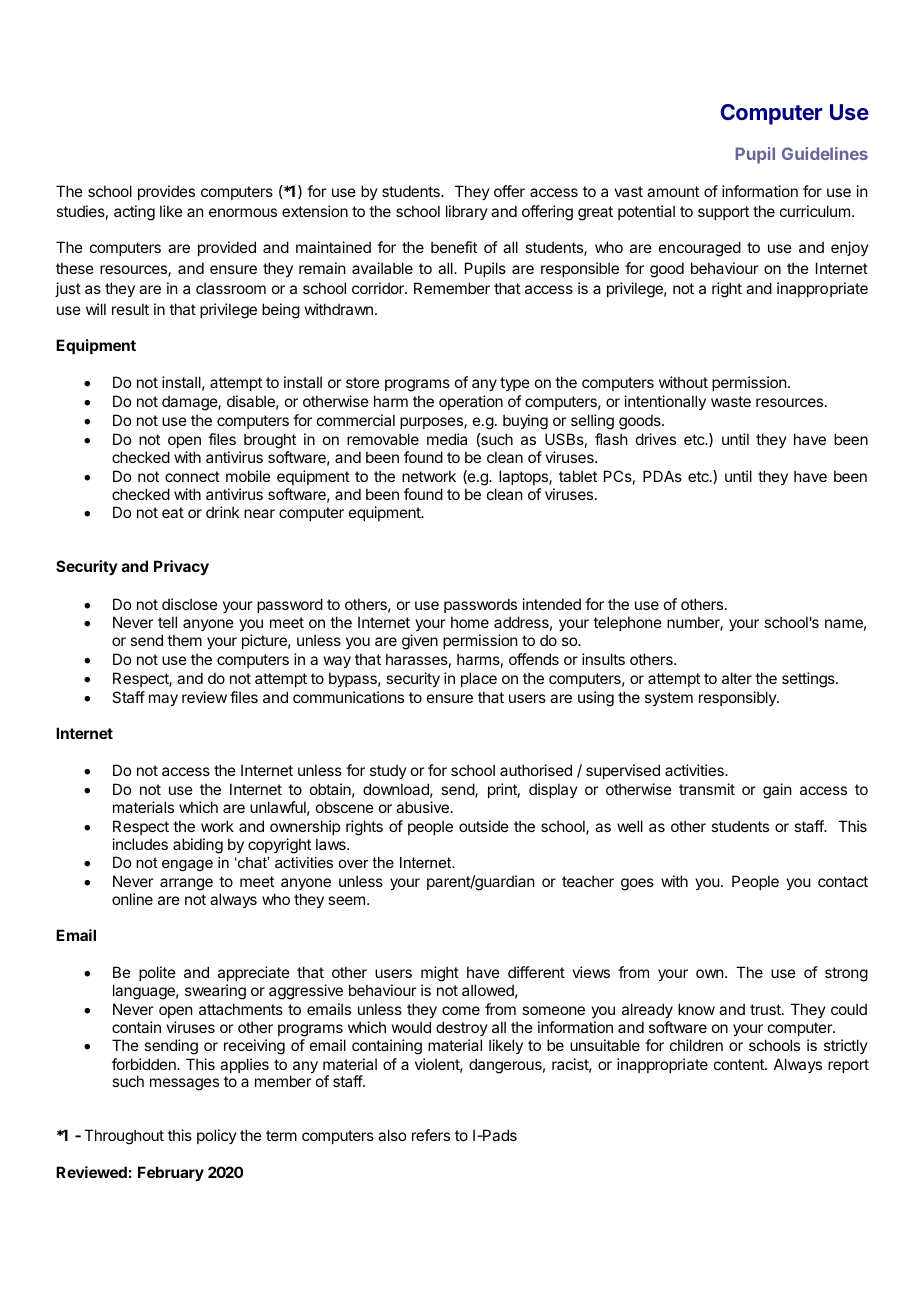 This document has width=924, height=1308. Describe the element at coordinates (467, 212) in the document. I see `library` at that location.
